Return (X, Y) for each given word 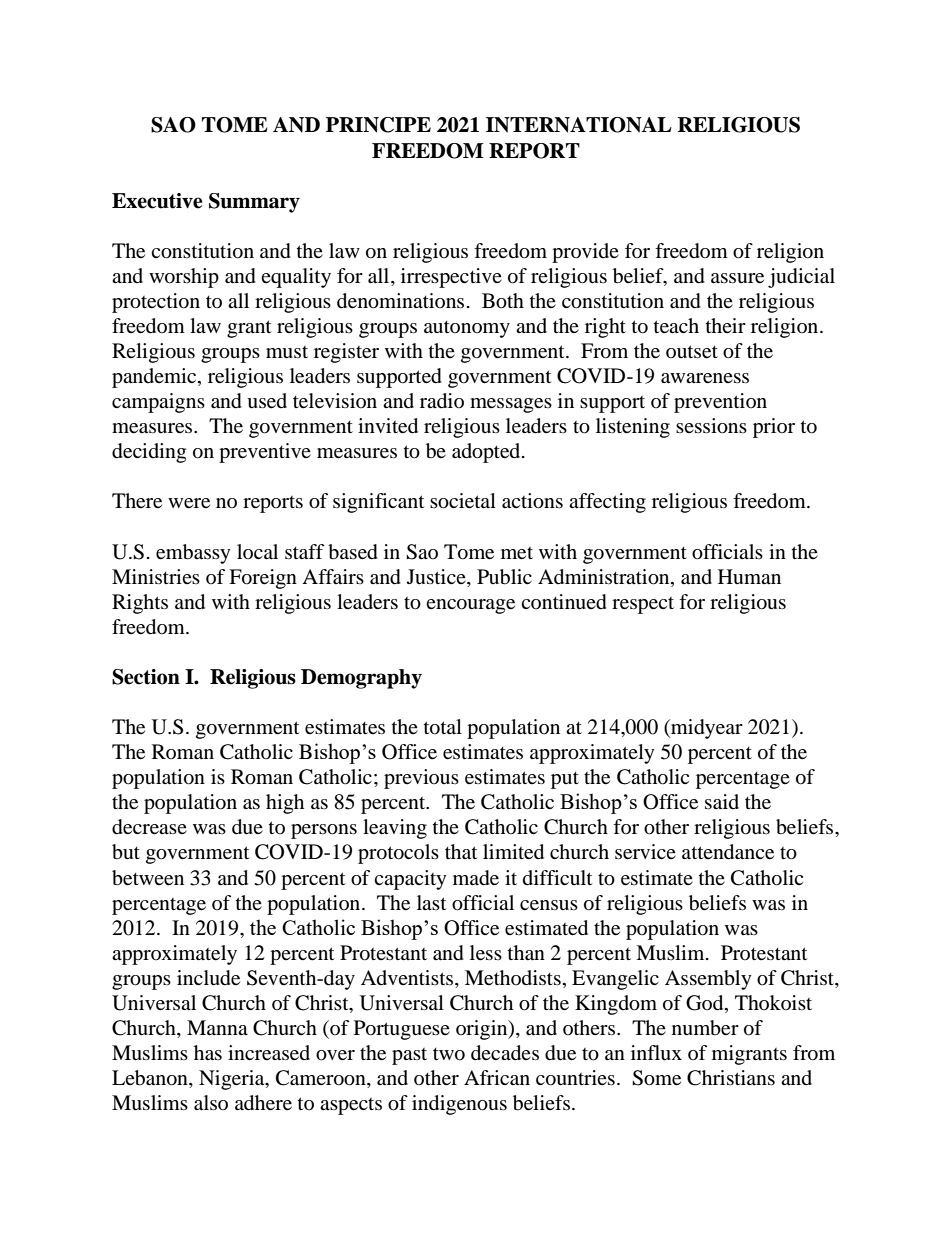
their (726, 325)
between (148, 878)
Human (749, 576)
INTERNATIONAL (579, 125)
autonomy (467, 329)
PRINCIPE (378, 125)
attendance (728, 852)
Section (146, 677)
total (443, 727)
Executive (157, 201)
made (476, 878)
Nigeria (233, 1080)
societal (463, 501)
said (722, 802)
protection (156, 303)
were (189, 503)
